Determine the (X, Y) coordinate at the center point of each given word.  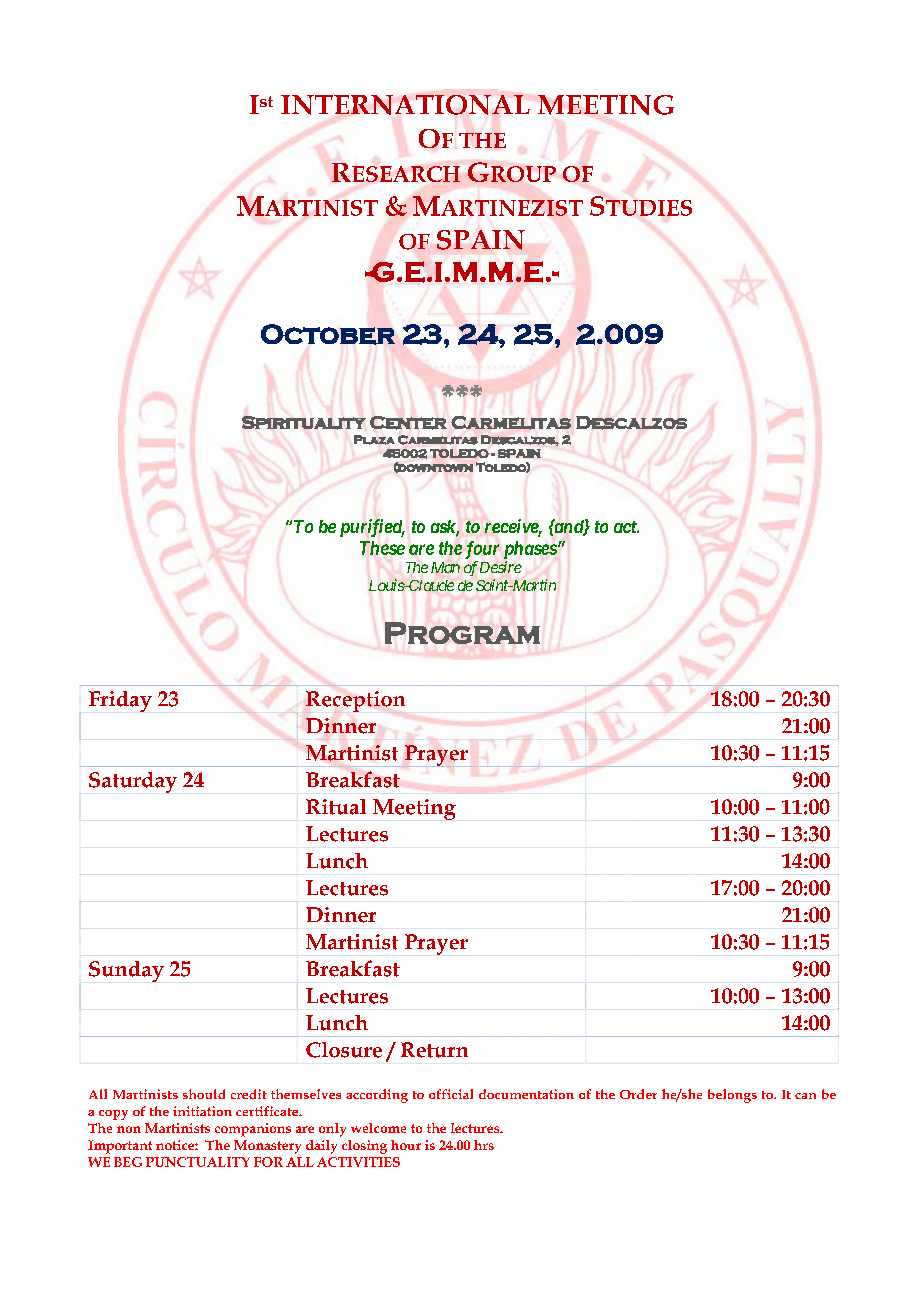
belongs (732, 1096)
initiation (202, 1111)
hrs (484, 1145)
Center (408, 423)
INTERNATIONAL (405, 105)
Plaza (374, 440)
